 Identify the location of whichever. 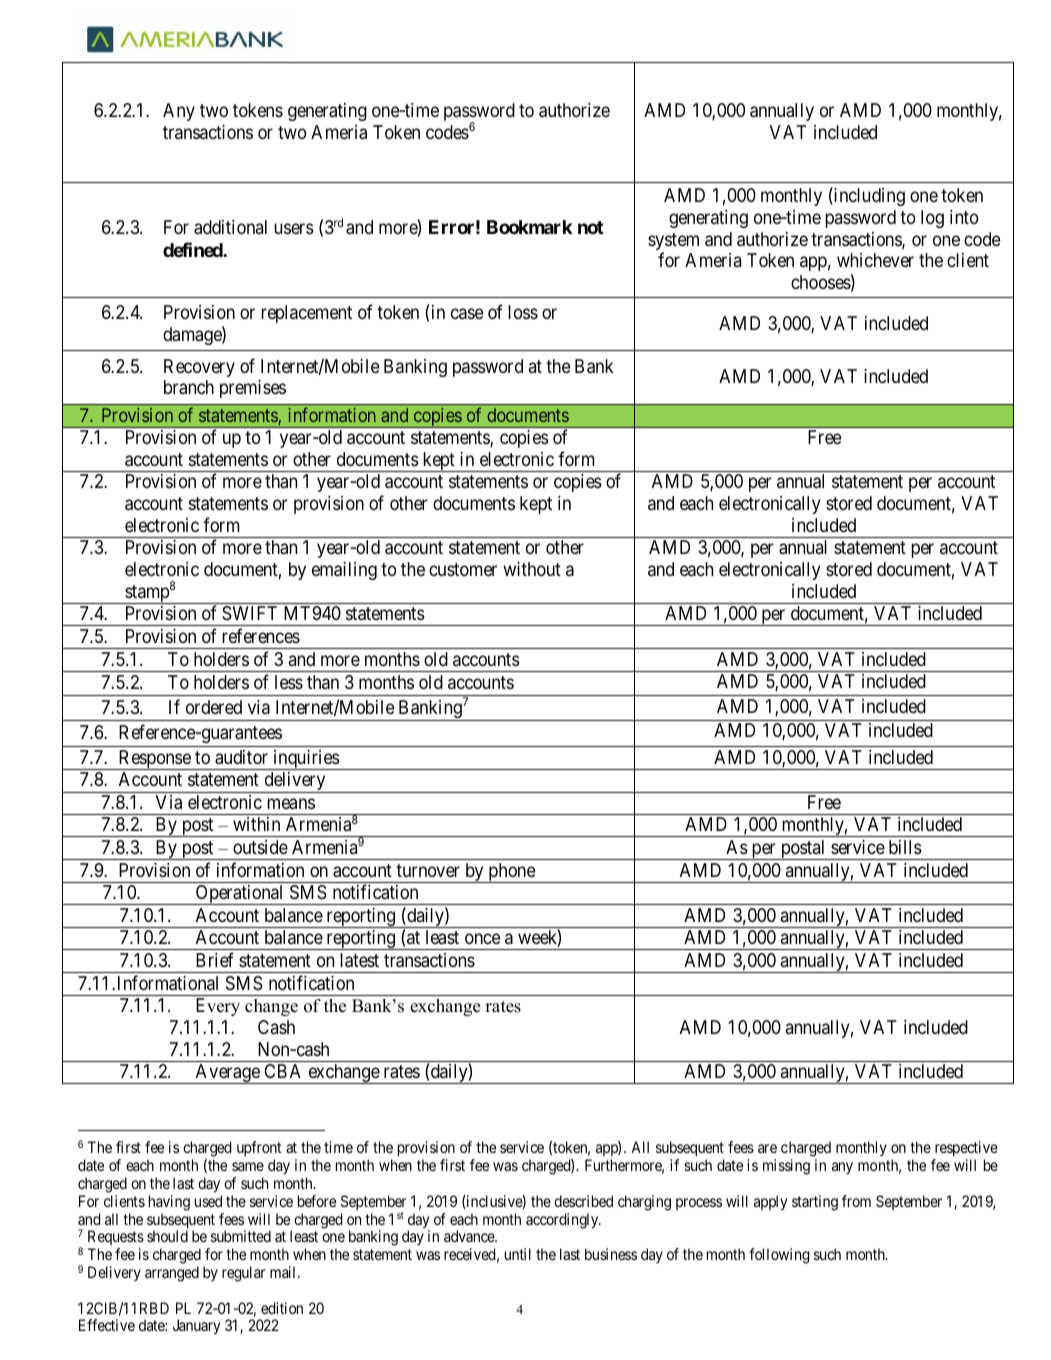
(875, 260).
